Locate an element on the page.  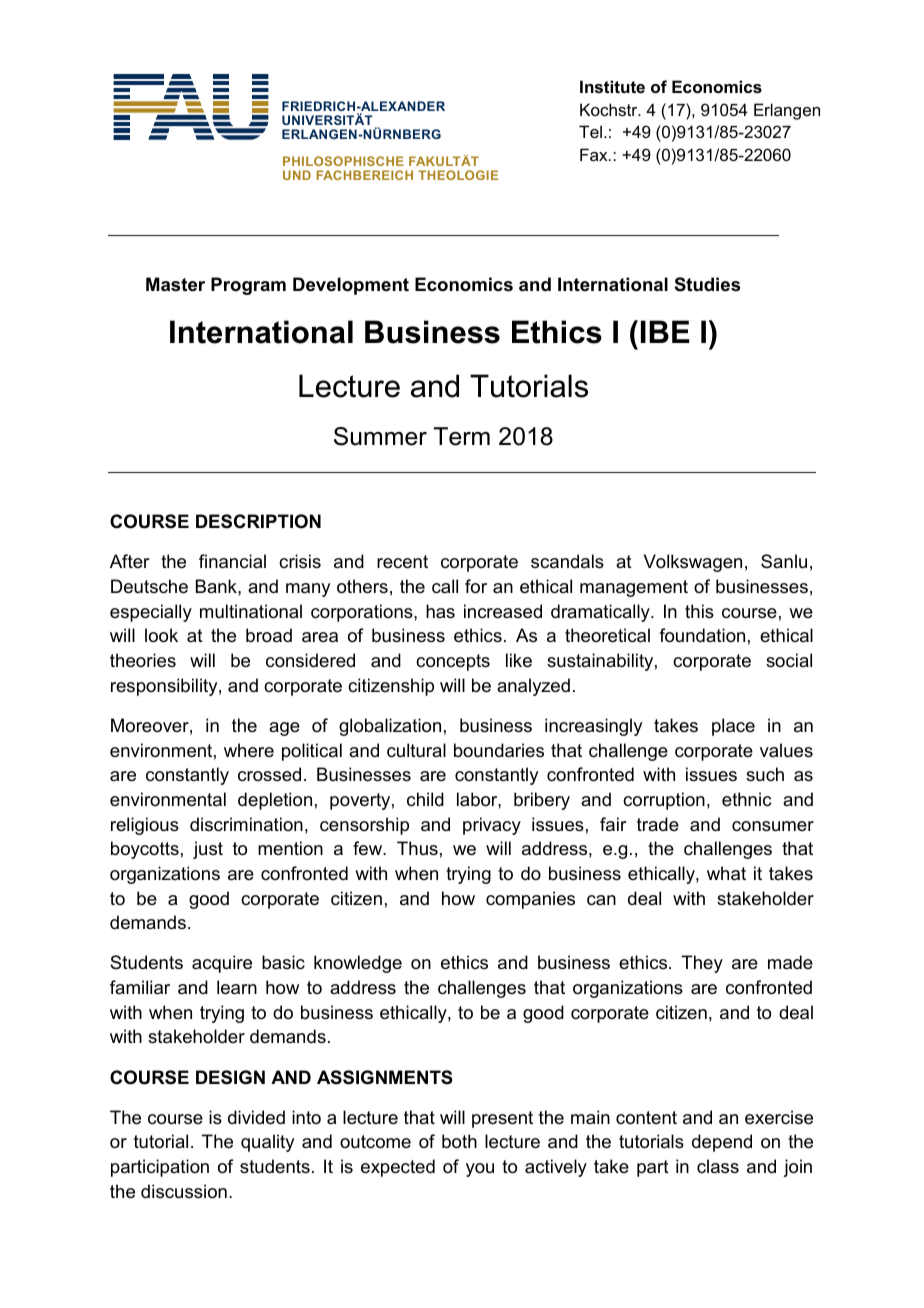
Tel is located at coordinates (590, 131).
